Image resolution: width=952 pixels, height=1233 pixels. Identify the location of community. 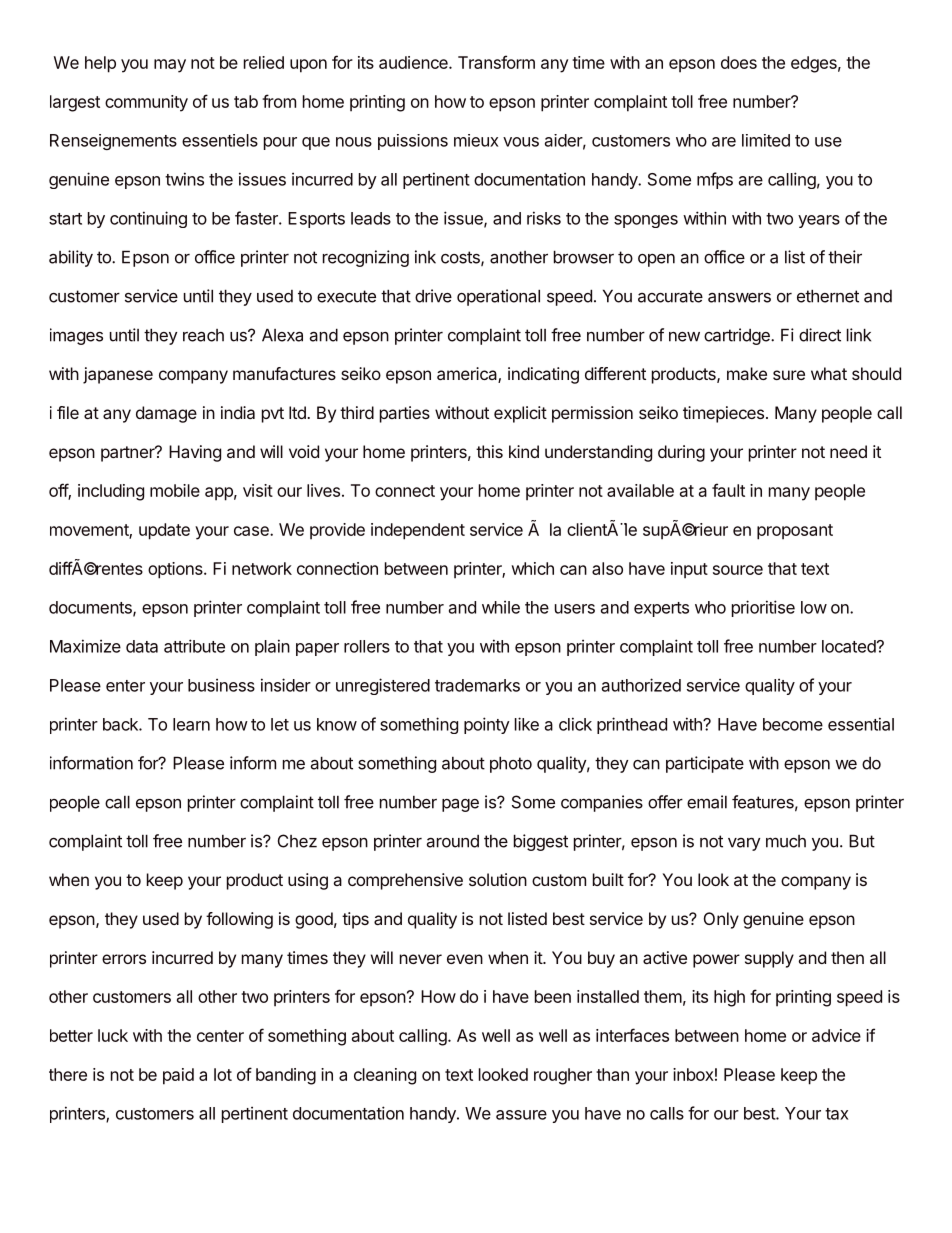
(146, 103).
